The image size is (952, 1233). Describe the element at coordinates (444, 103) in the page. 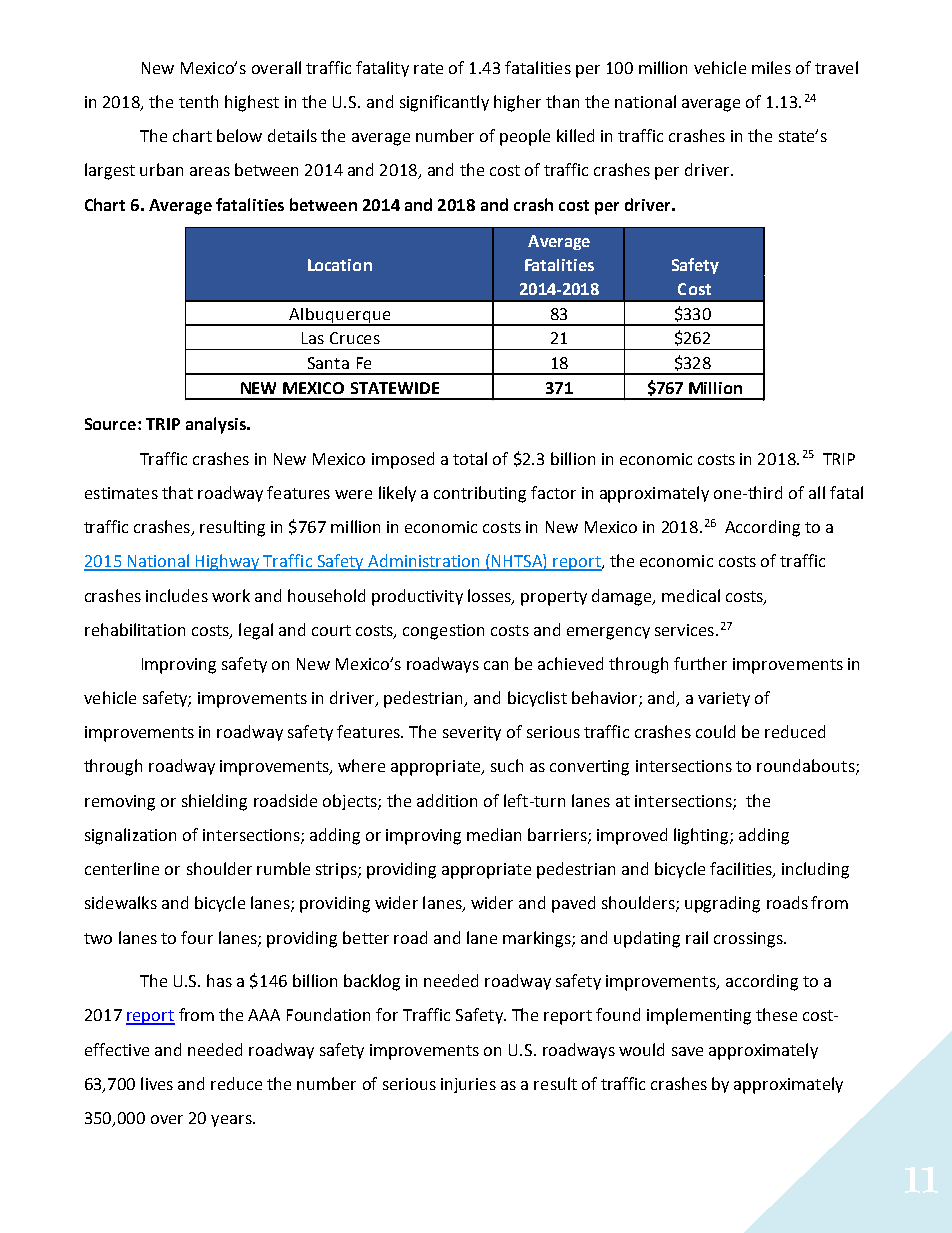

I see `significantly` at that location.
